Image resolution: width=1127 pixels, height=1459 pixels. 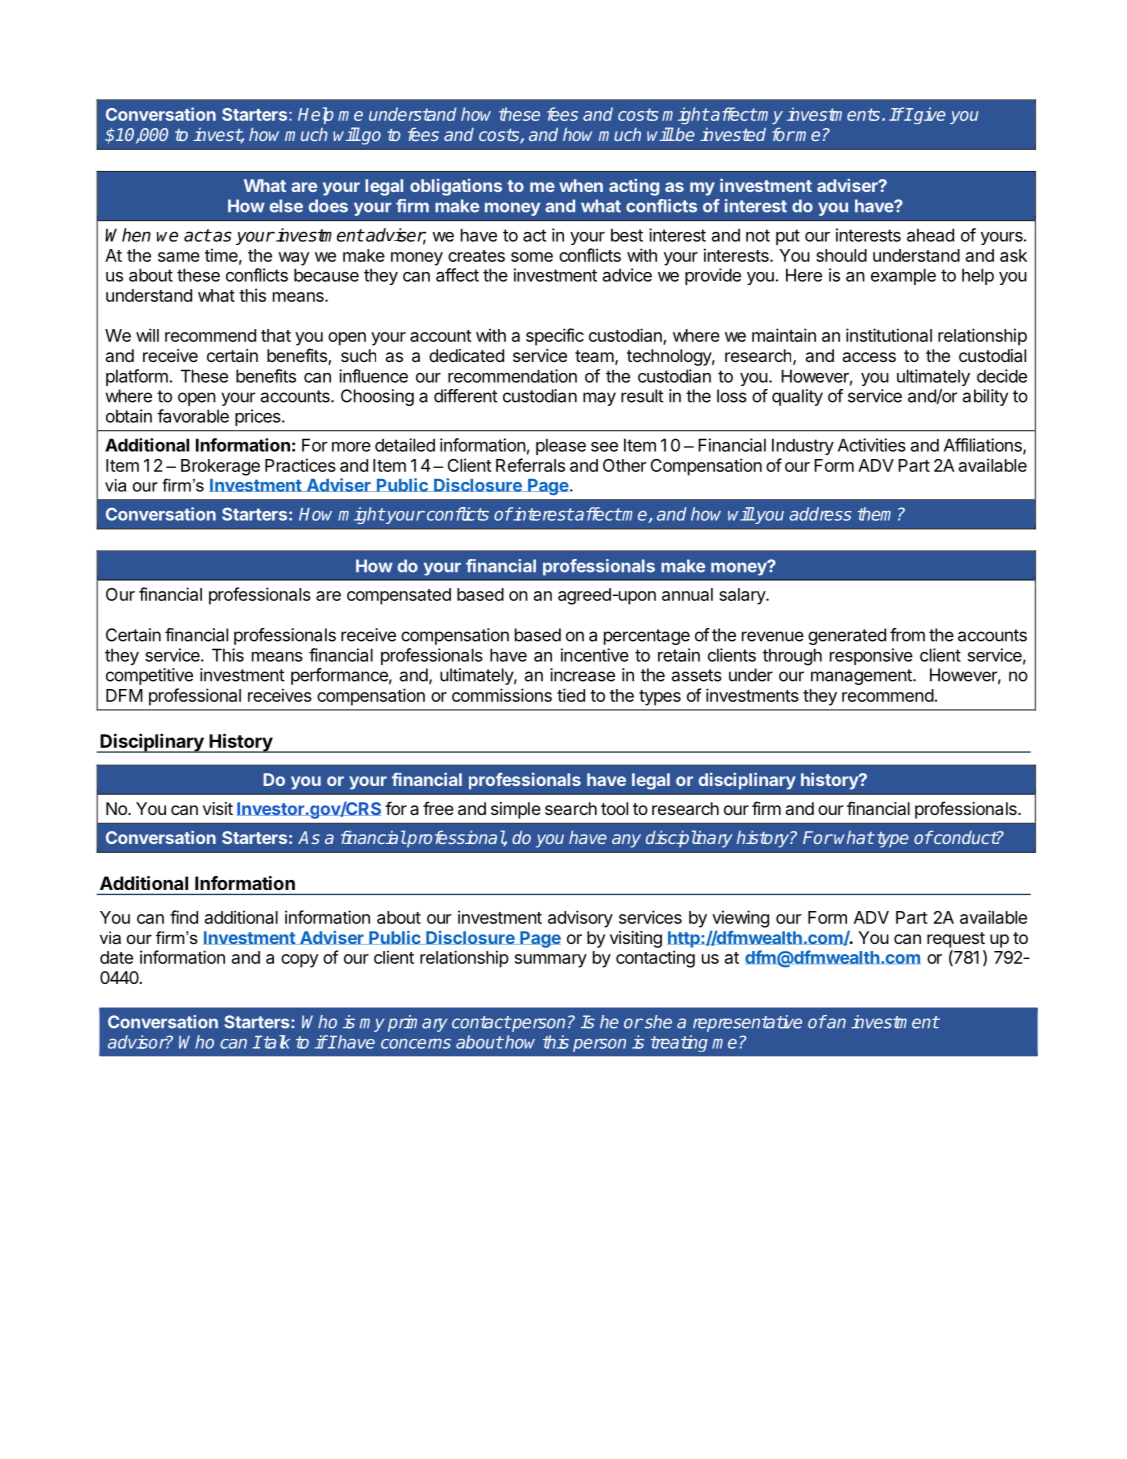 What do you see at coordinates (657, 1022) in the page?
I see `she` at bounding box center [657, 1022].
